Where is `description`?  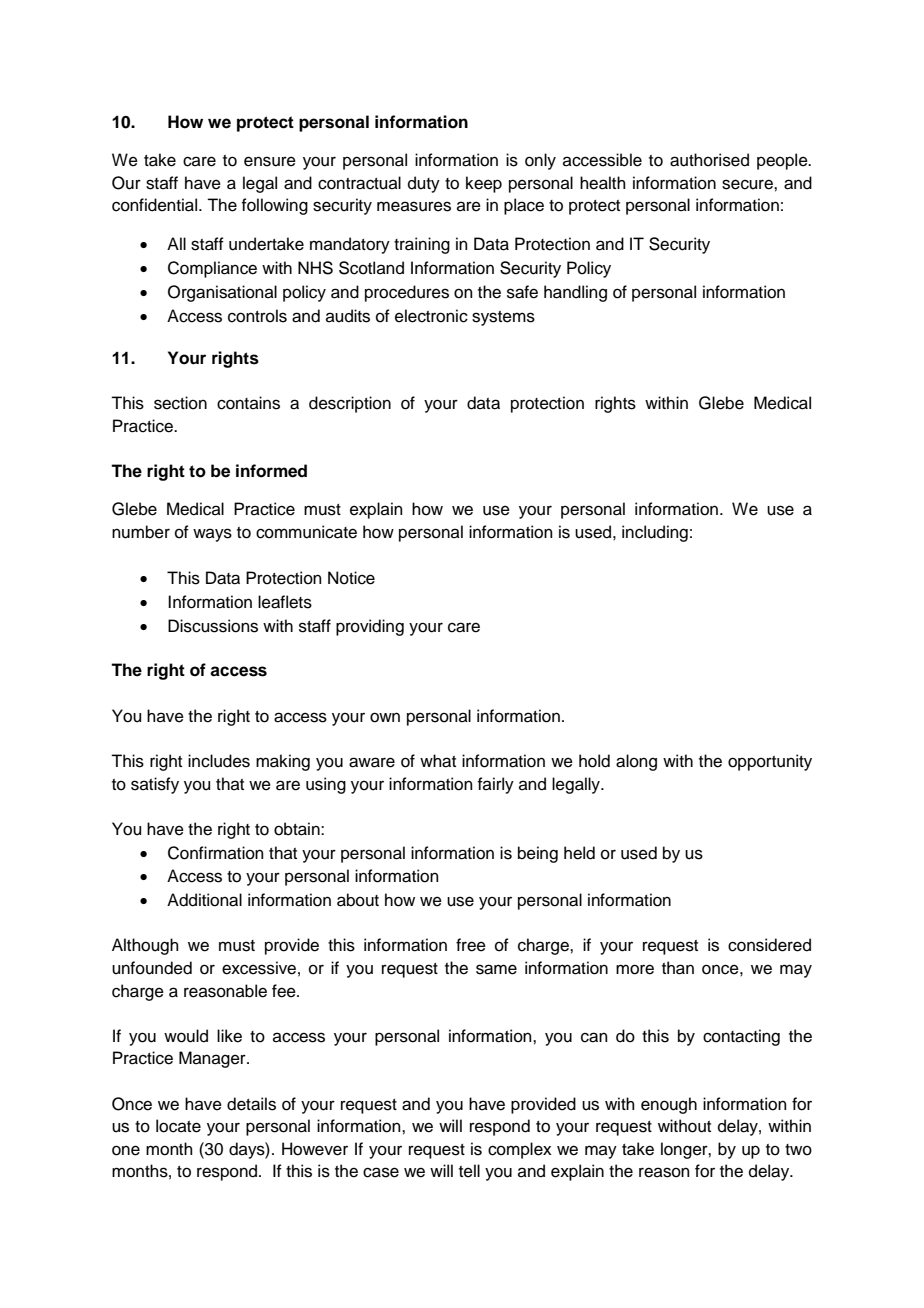 description is located at coordinates (350, 404).
